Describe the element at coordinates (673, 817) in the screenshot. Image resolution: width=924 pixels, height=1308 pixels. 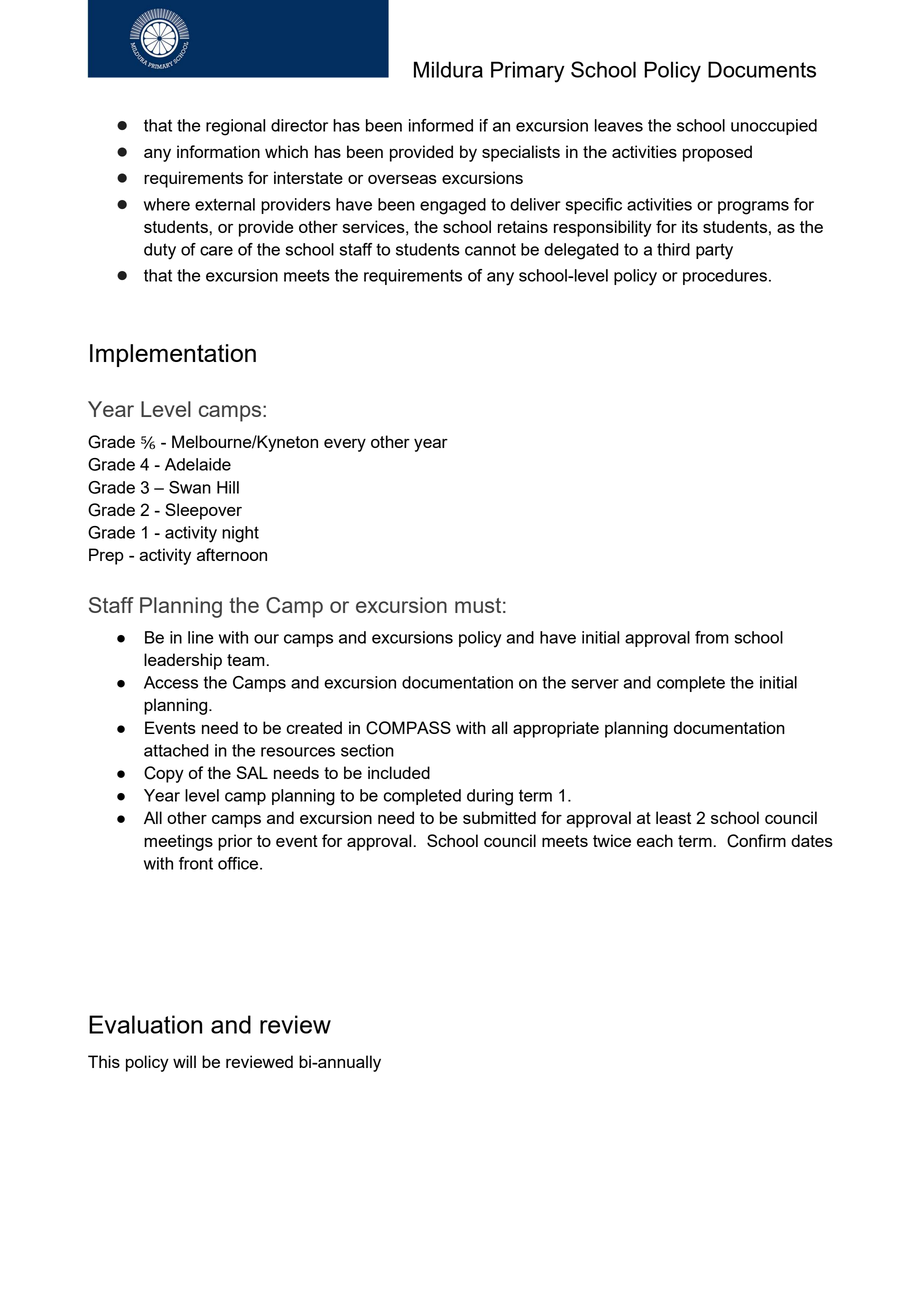
I see `least` at that location.
